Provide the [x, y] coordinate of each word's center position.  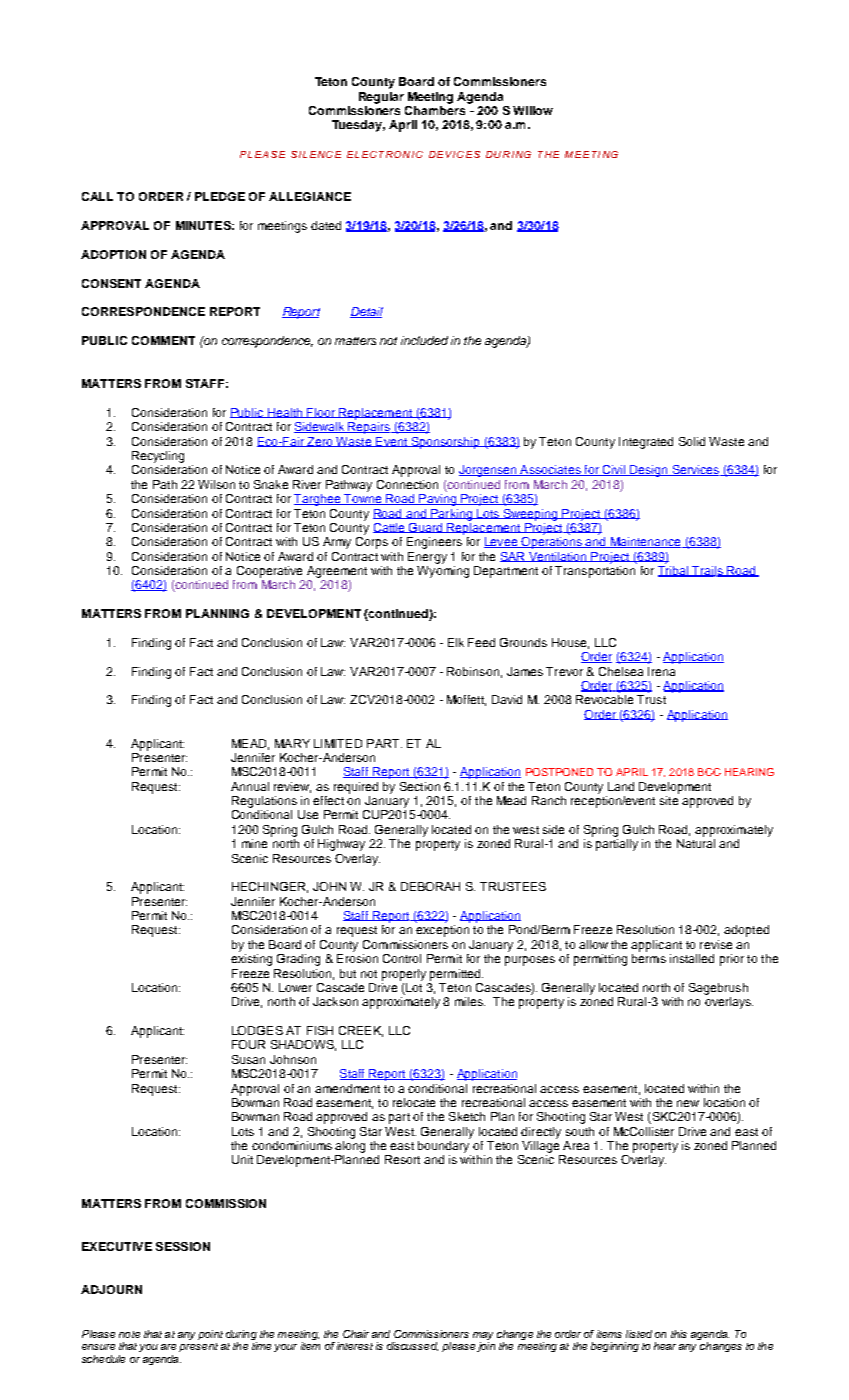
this [679, 1334]
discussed [412, 1346]
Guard [426, 528]
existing [251, 960]
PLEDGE [220, 196]
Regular [381, 98]
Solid [692, 441]
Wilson [216, 484]
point [210, 1335]
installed [692, 958]
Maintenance [645, 542]
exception [442, 931]
